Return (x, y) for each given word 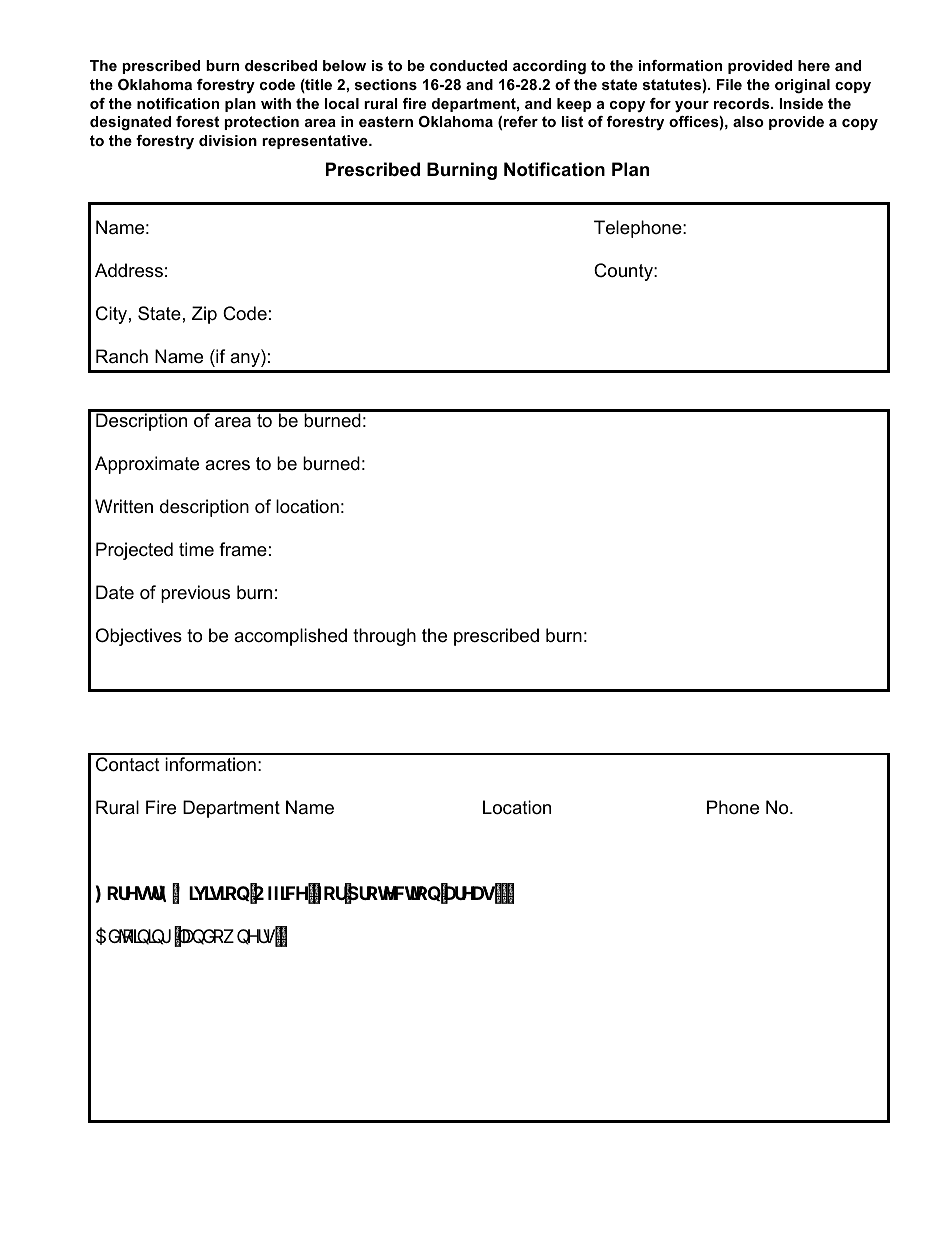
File (729, 84)
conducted (468, 65)
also (748, 121)
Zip (204, 315)
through (384, 637)
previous (195, 594)
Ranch (122, 356)
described (281, 65)
